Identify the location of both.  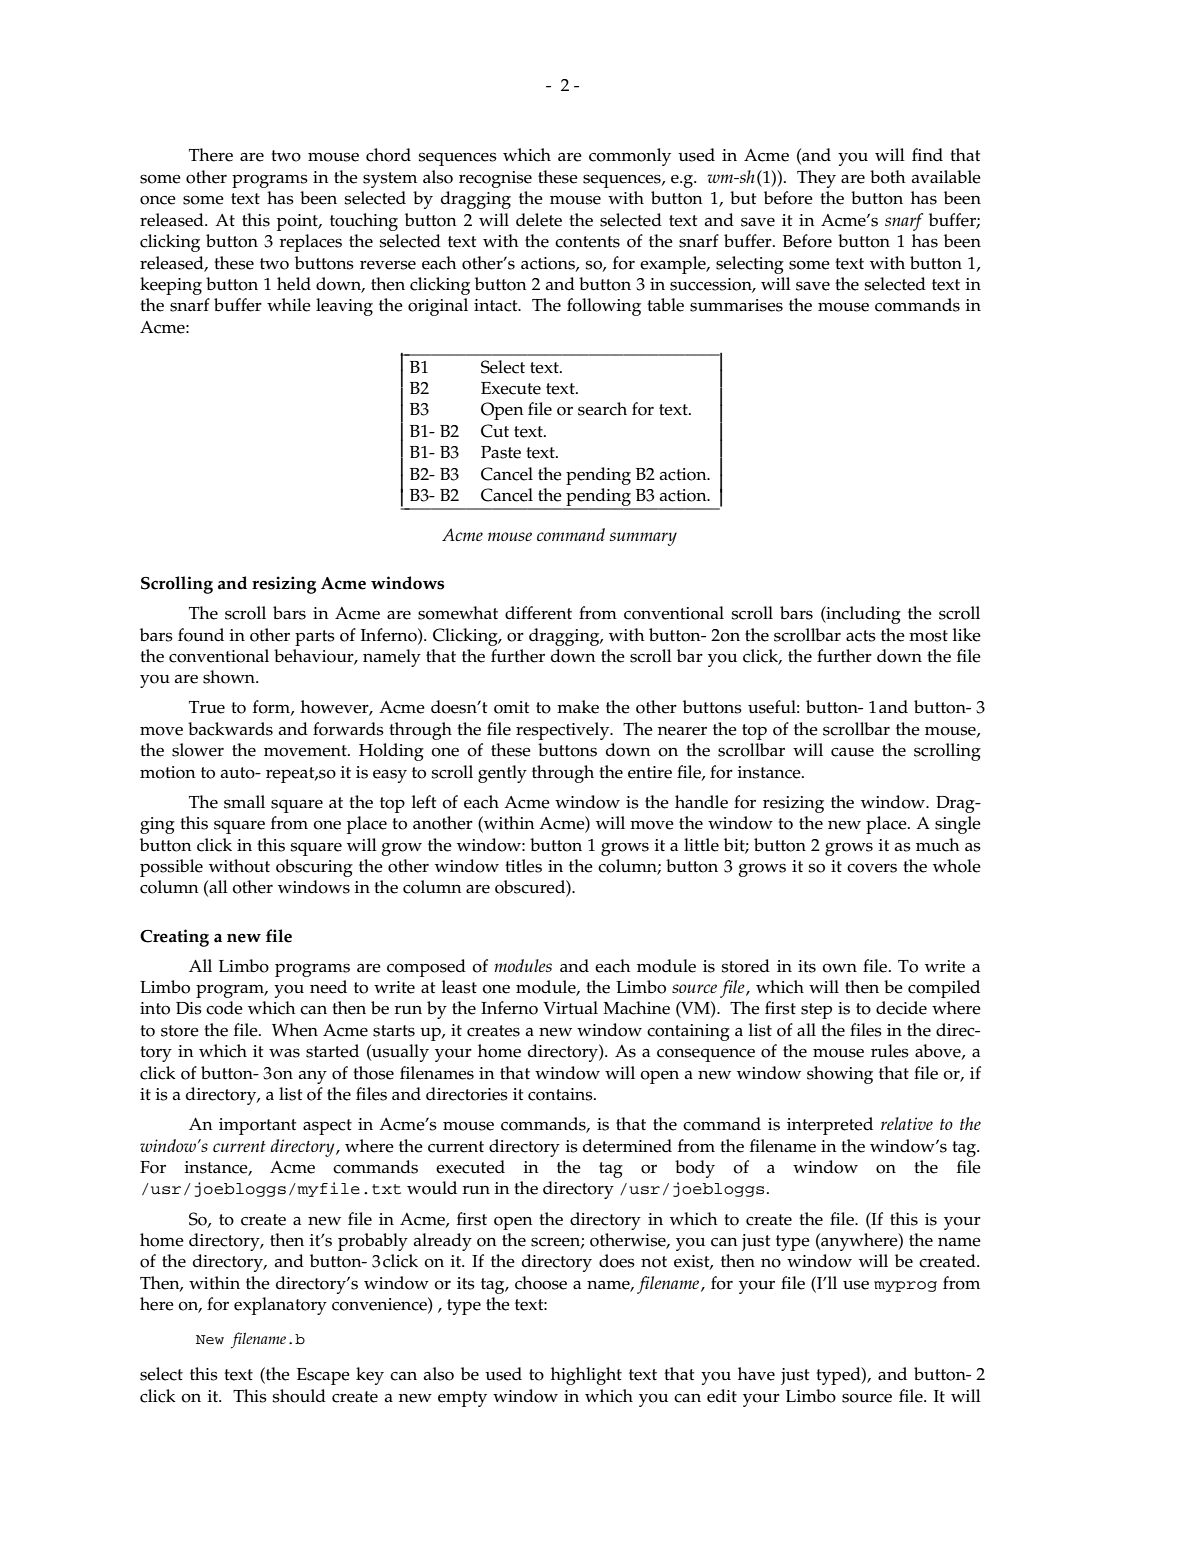
(888, 177).
